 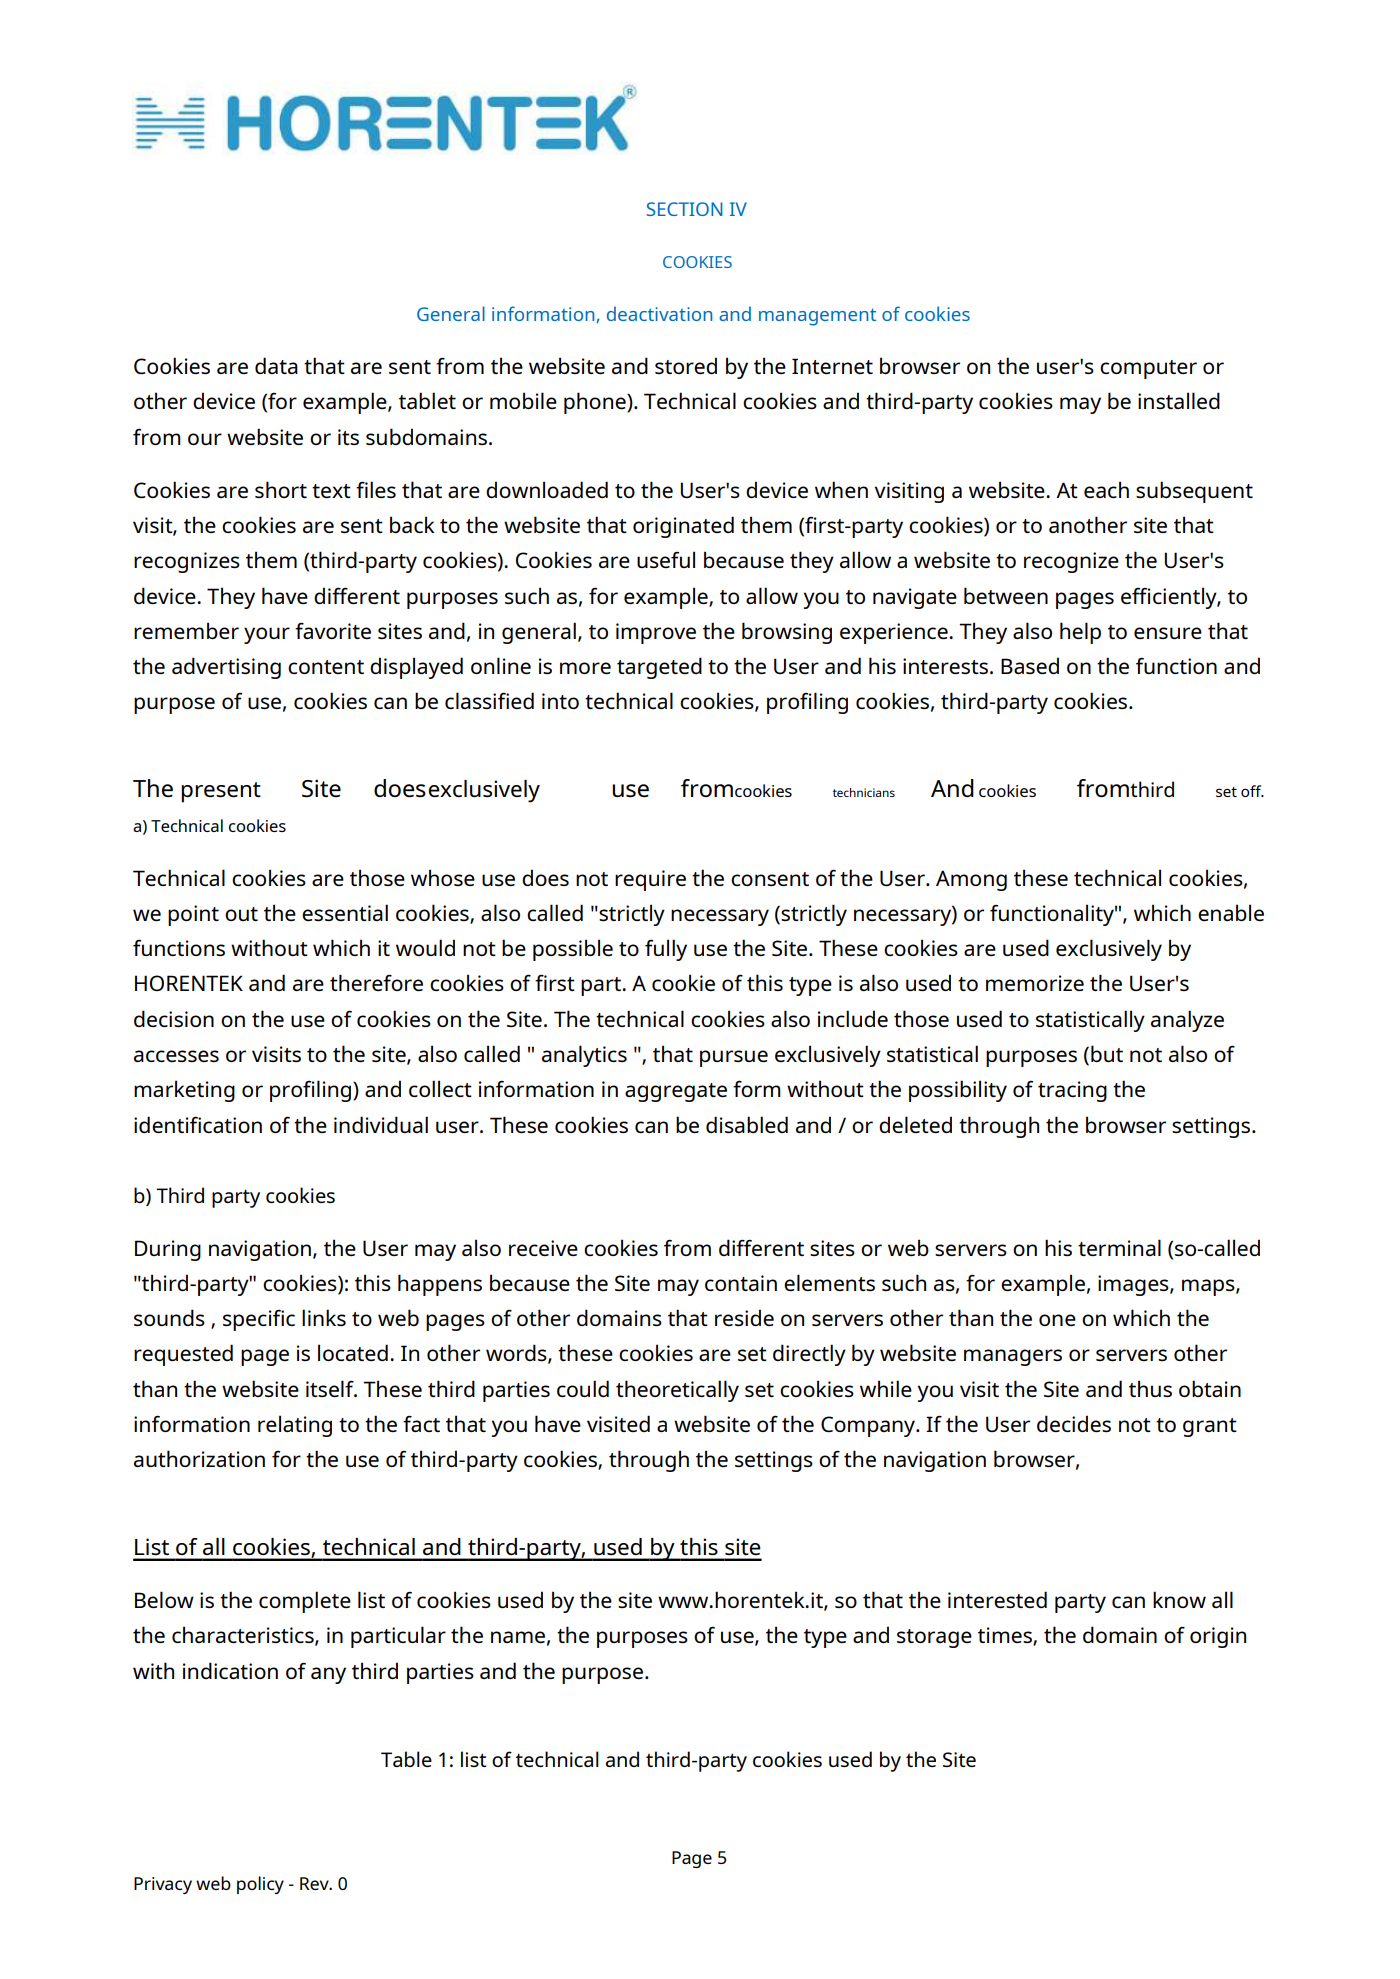 What do you see at coordinates (734, 1058) in the screenshot?
I see `pursue` at bounding box center [734, 1058].
